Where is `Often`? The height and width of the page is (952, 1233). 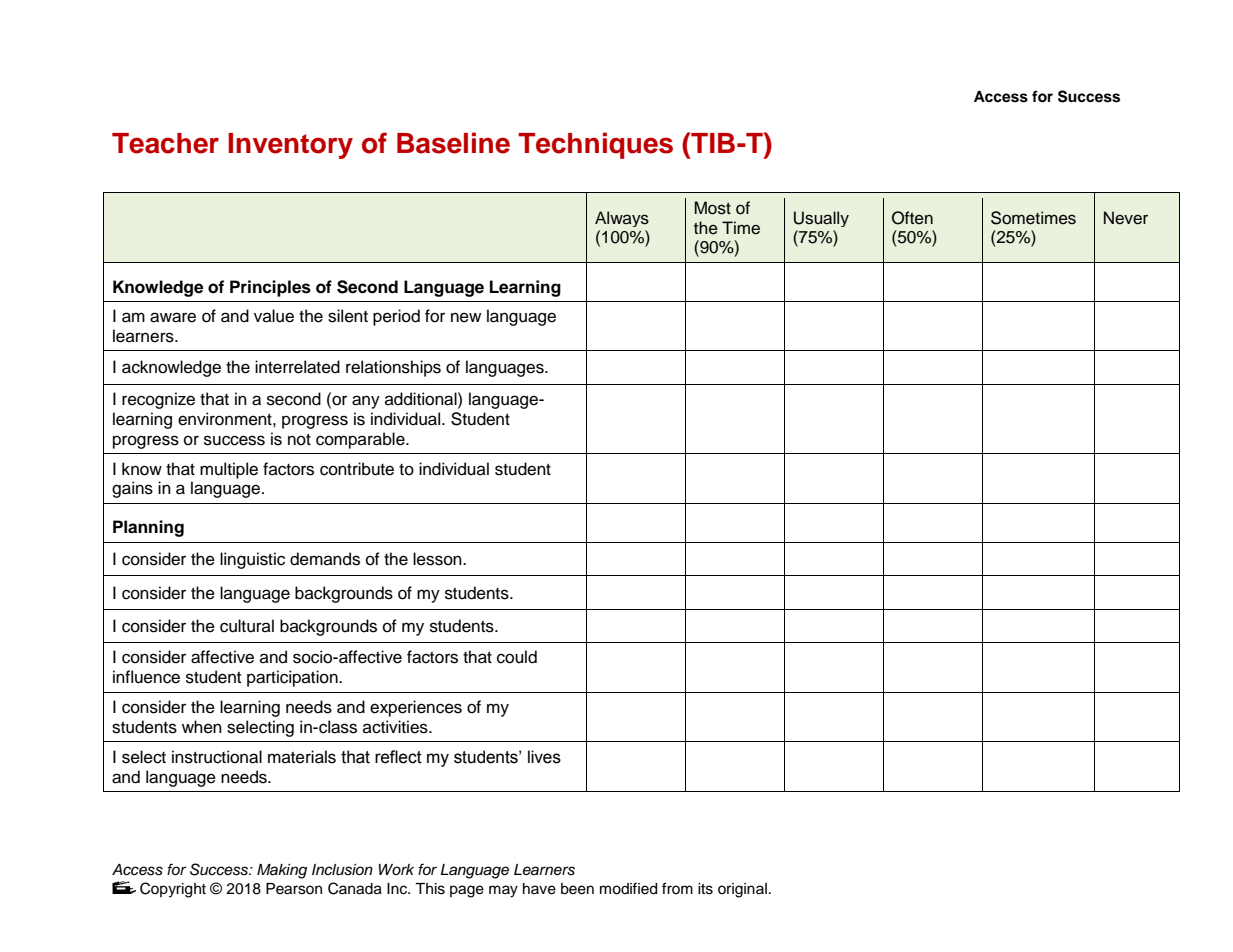 Often is located at coordinates (912, 218).
